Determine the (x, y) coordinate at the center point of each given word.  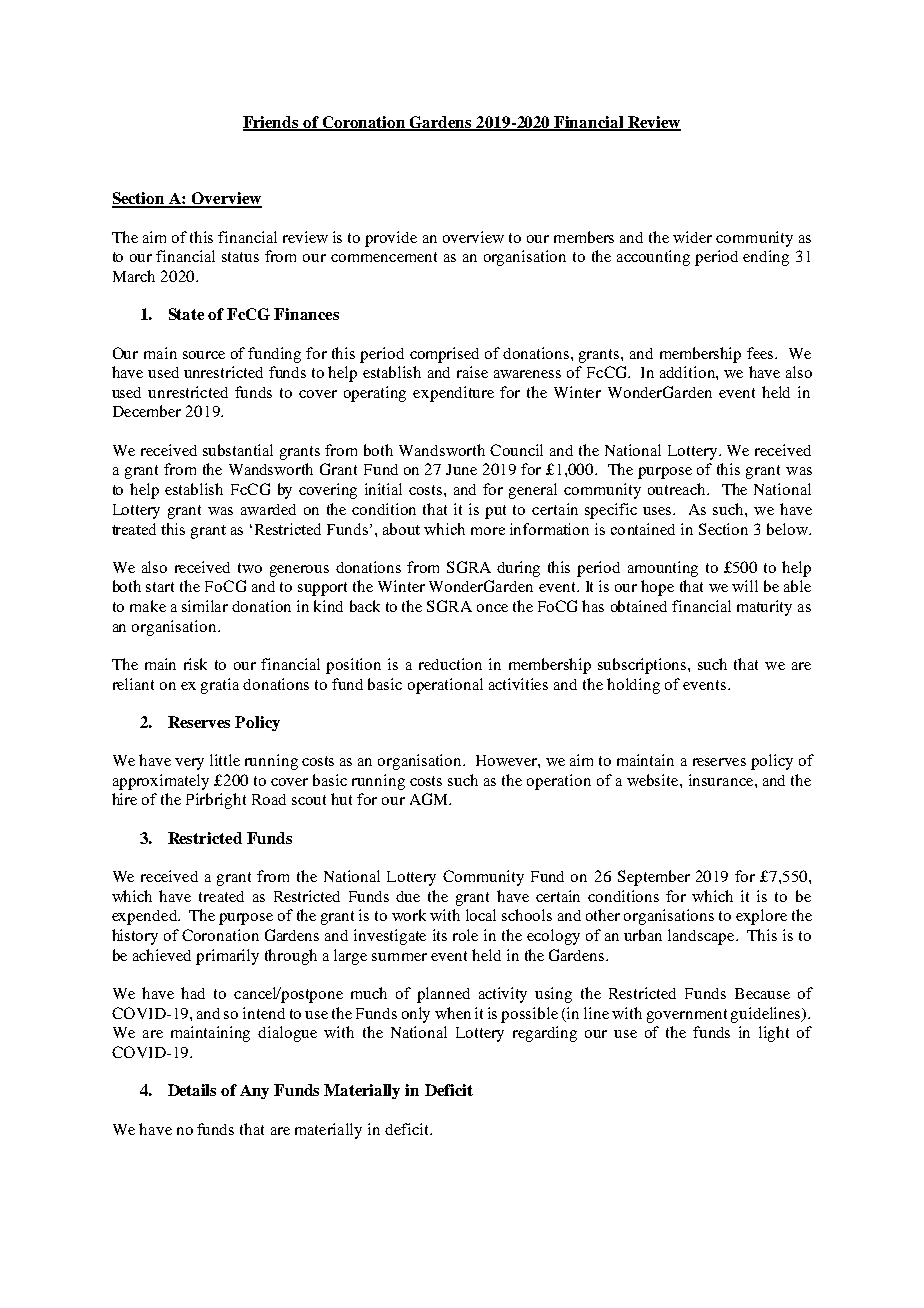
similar (205, 606)
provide (391, 239)
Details (192, 1090)
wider (692, 237)
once (492, 608)
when (453, 1013)
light (774, 1034)
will (745, 586)
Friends (272, 123)
